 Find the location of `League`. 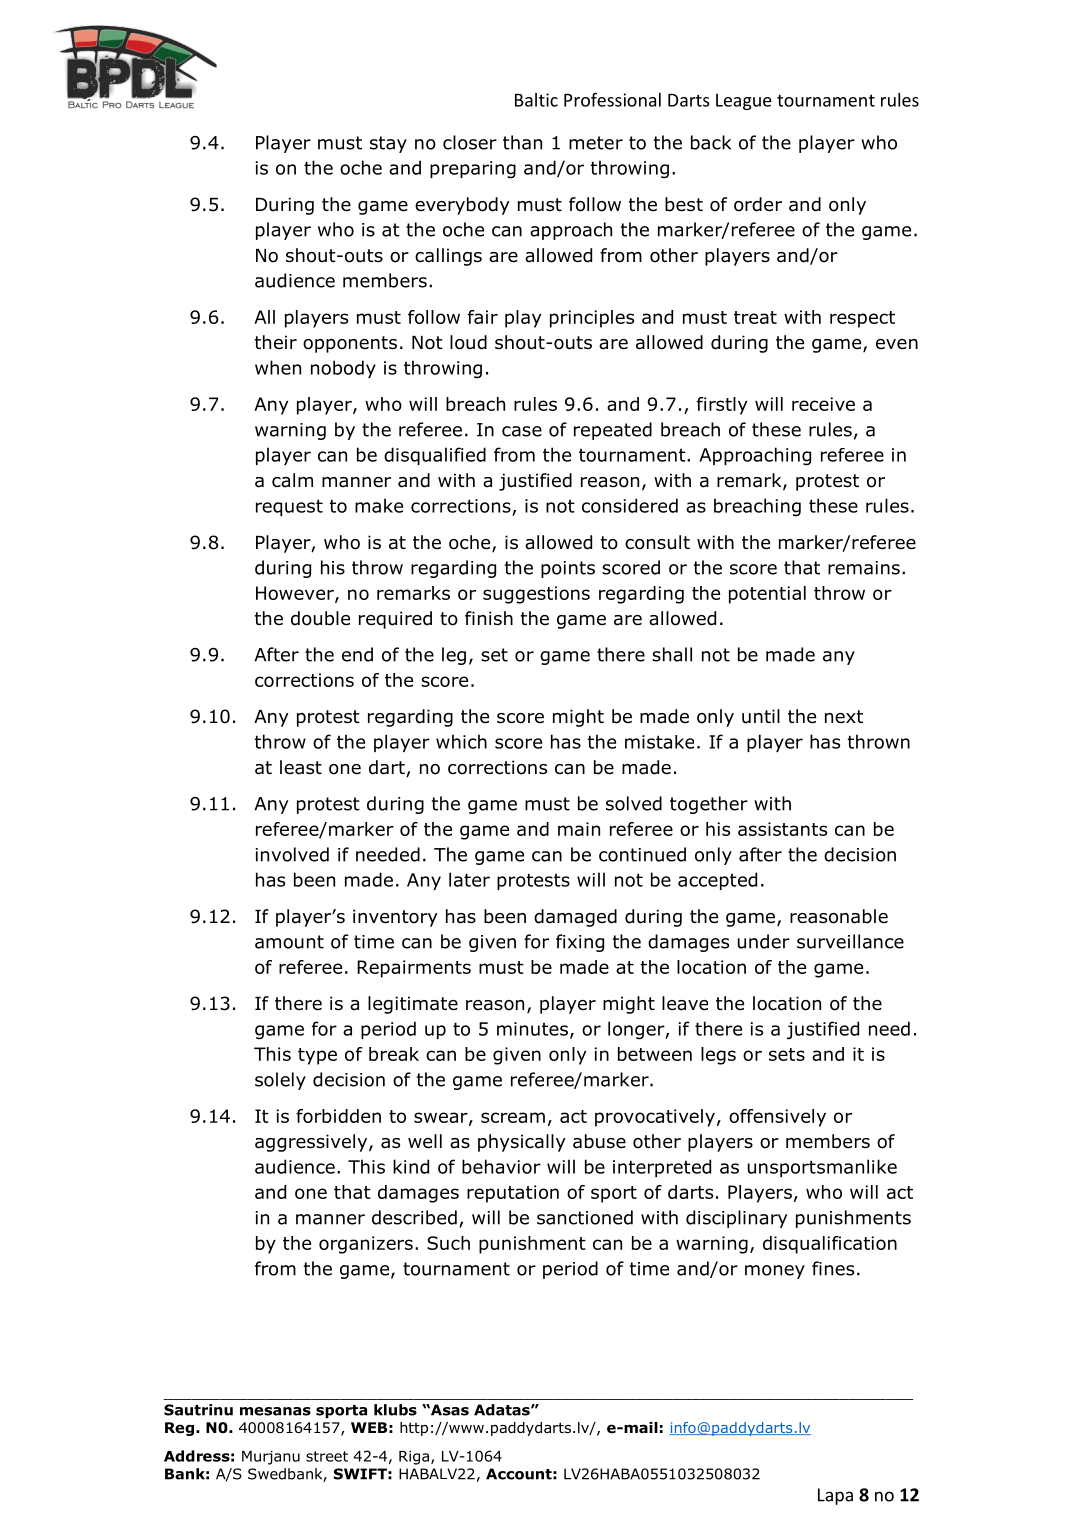

League is located at coordinates (744, 102).
